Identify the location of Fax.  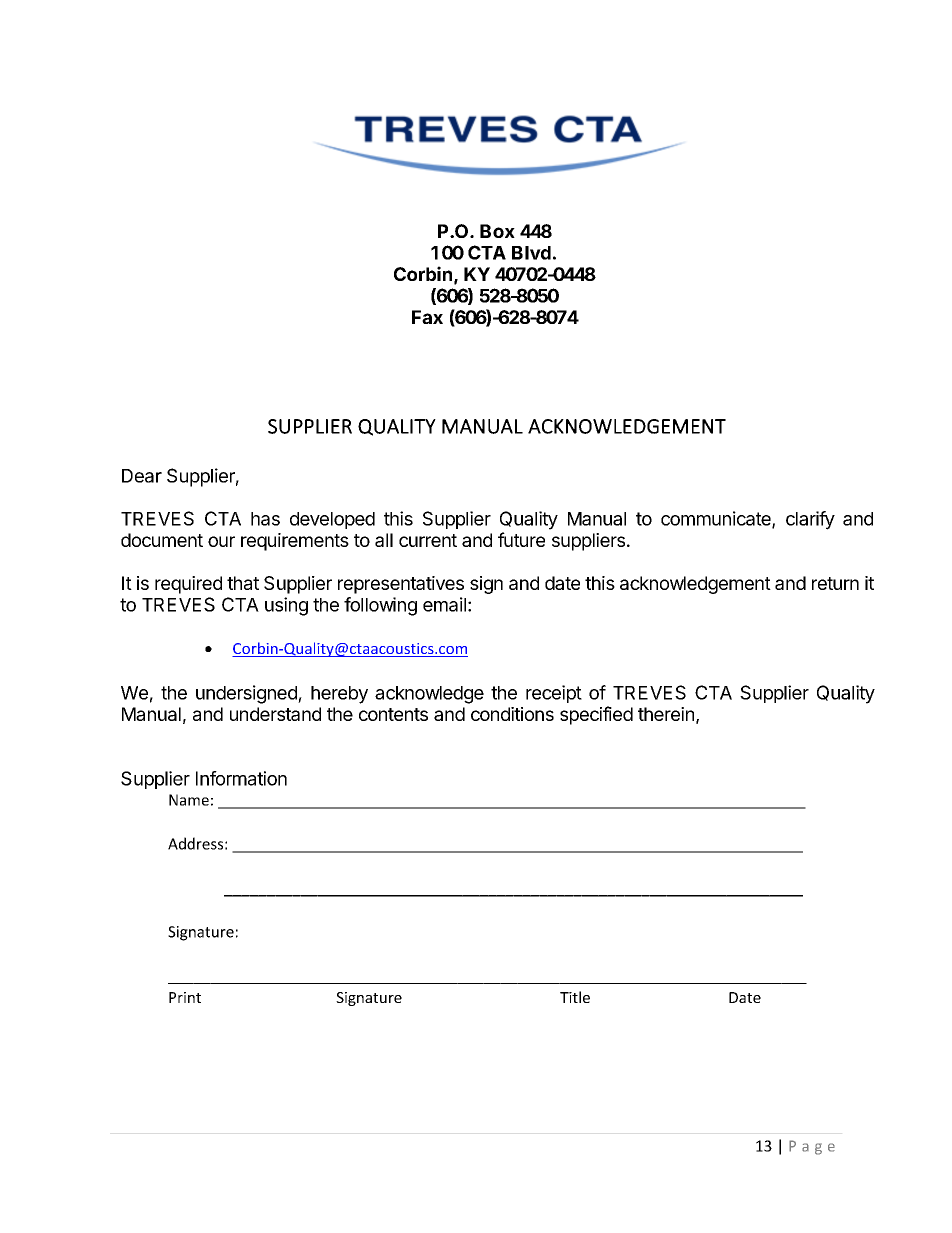
(427, 317).
